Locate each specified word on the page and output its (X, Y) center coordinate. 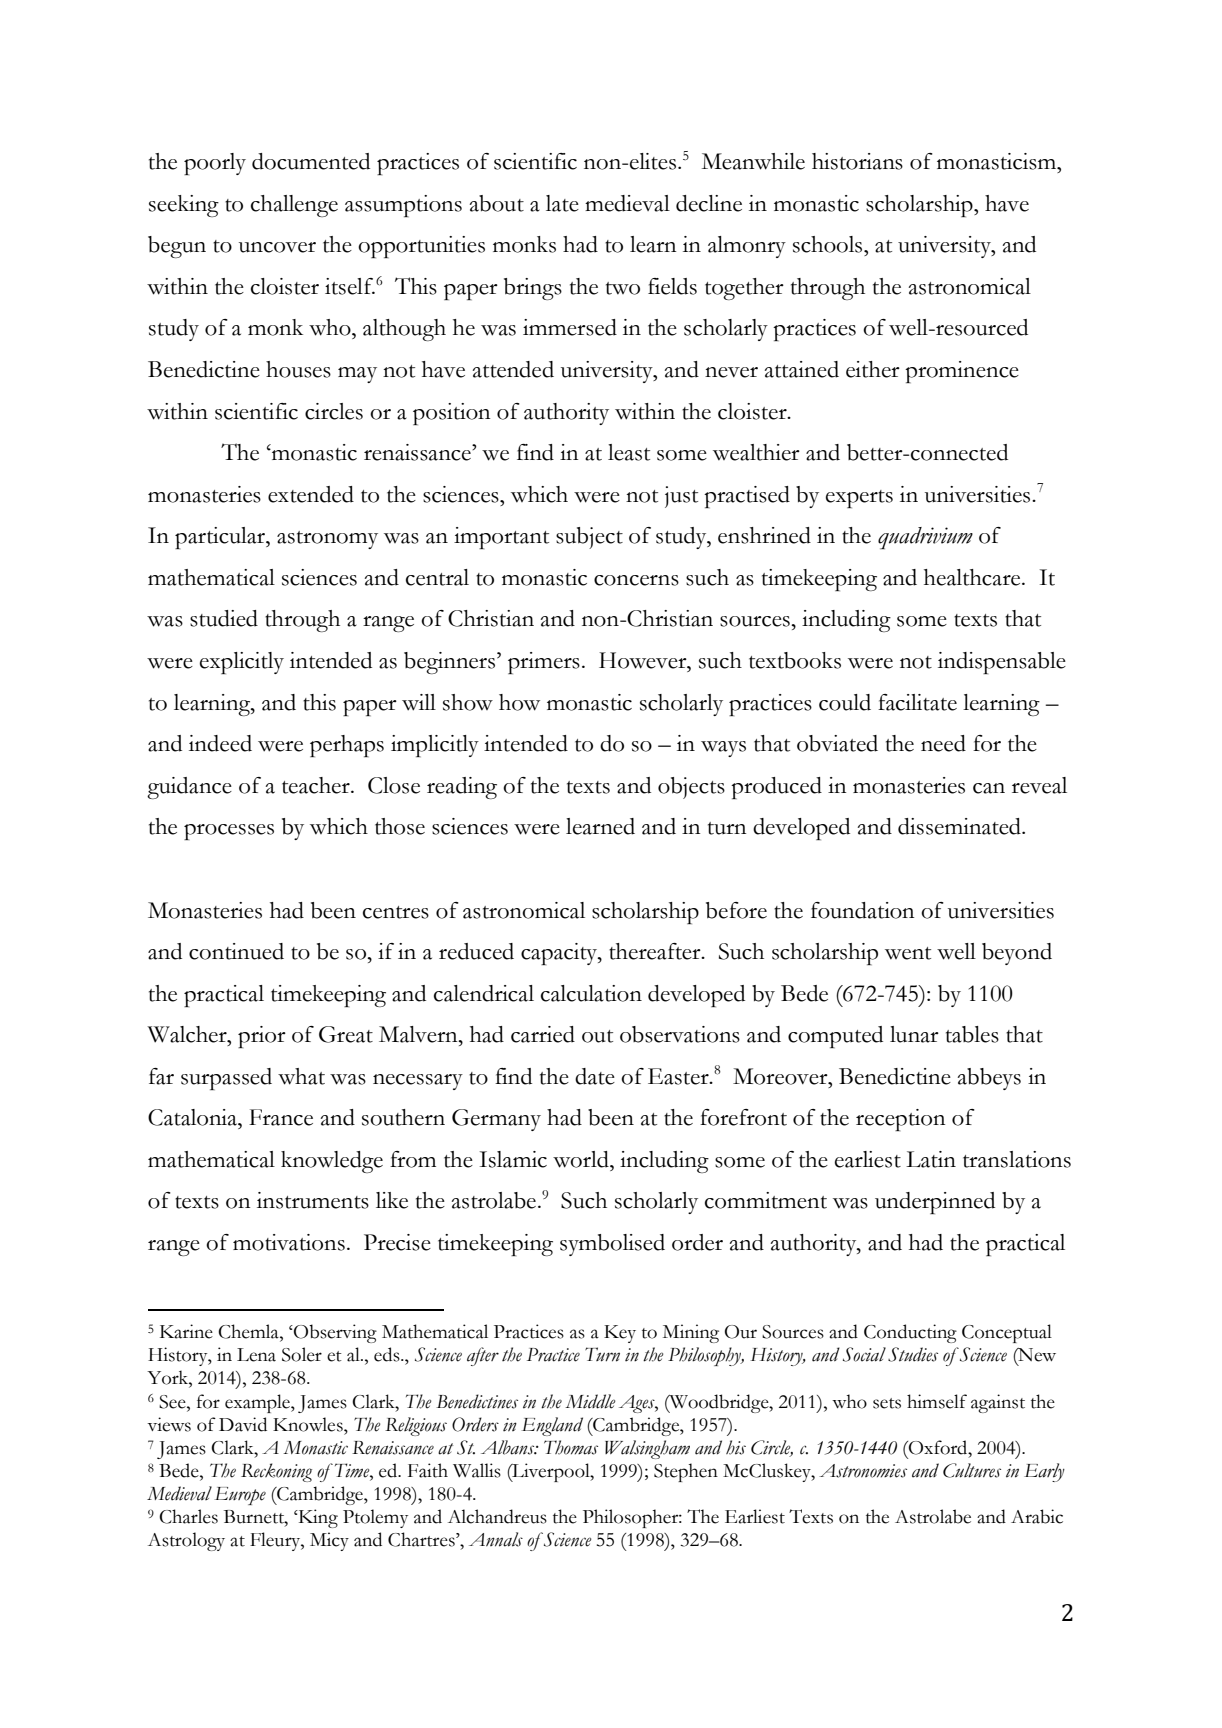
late (562, 203)
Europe (240, 1496)
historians (857, 161)
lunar (914, 1034)
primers (544, 663)
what (301, 1076)
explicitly (242, 663)
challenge (294, 206)
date (595, 1076)
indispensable (1002, 663)
